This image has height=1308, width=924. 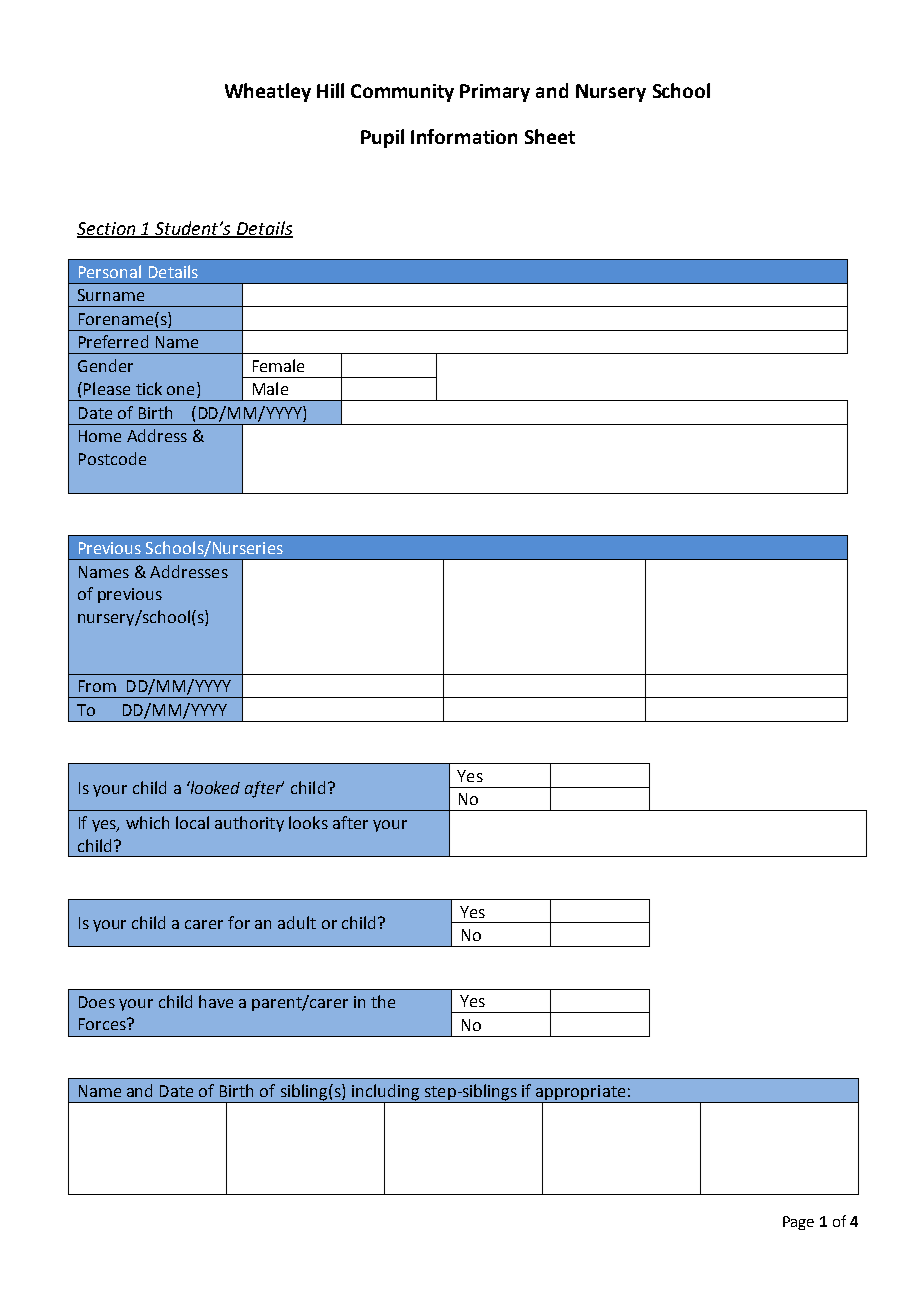 What do you see at coordinates (97, 686) in the image?
I see `From` at bounding box center [97, 686].
